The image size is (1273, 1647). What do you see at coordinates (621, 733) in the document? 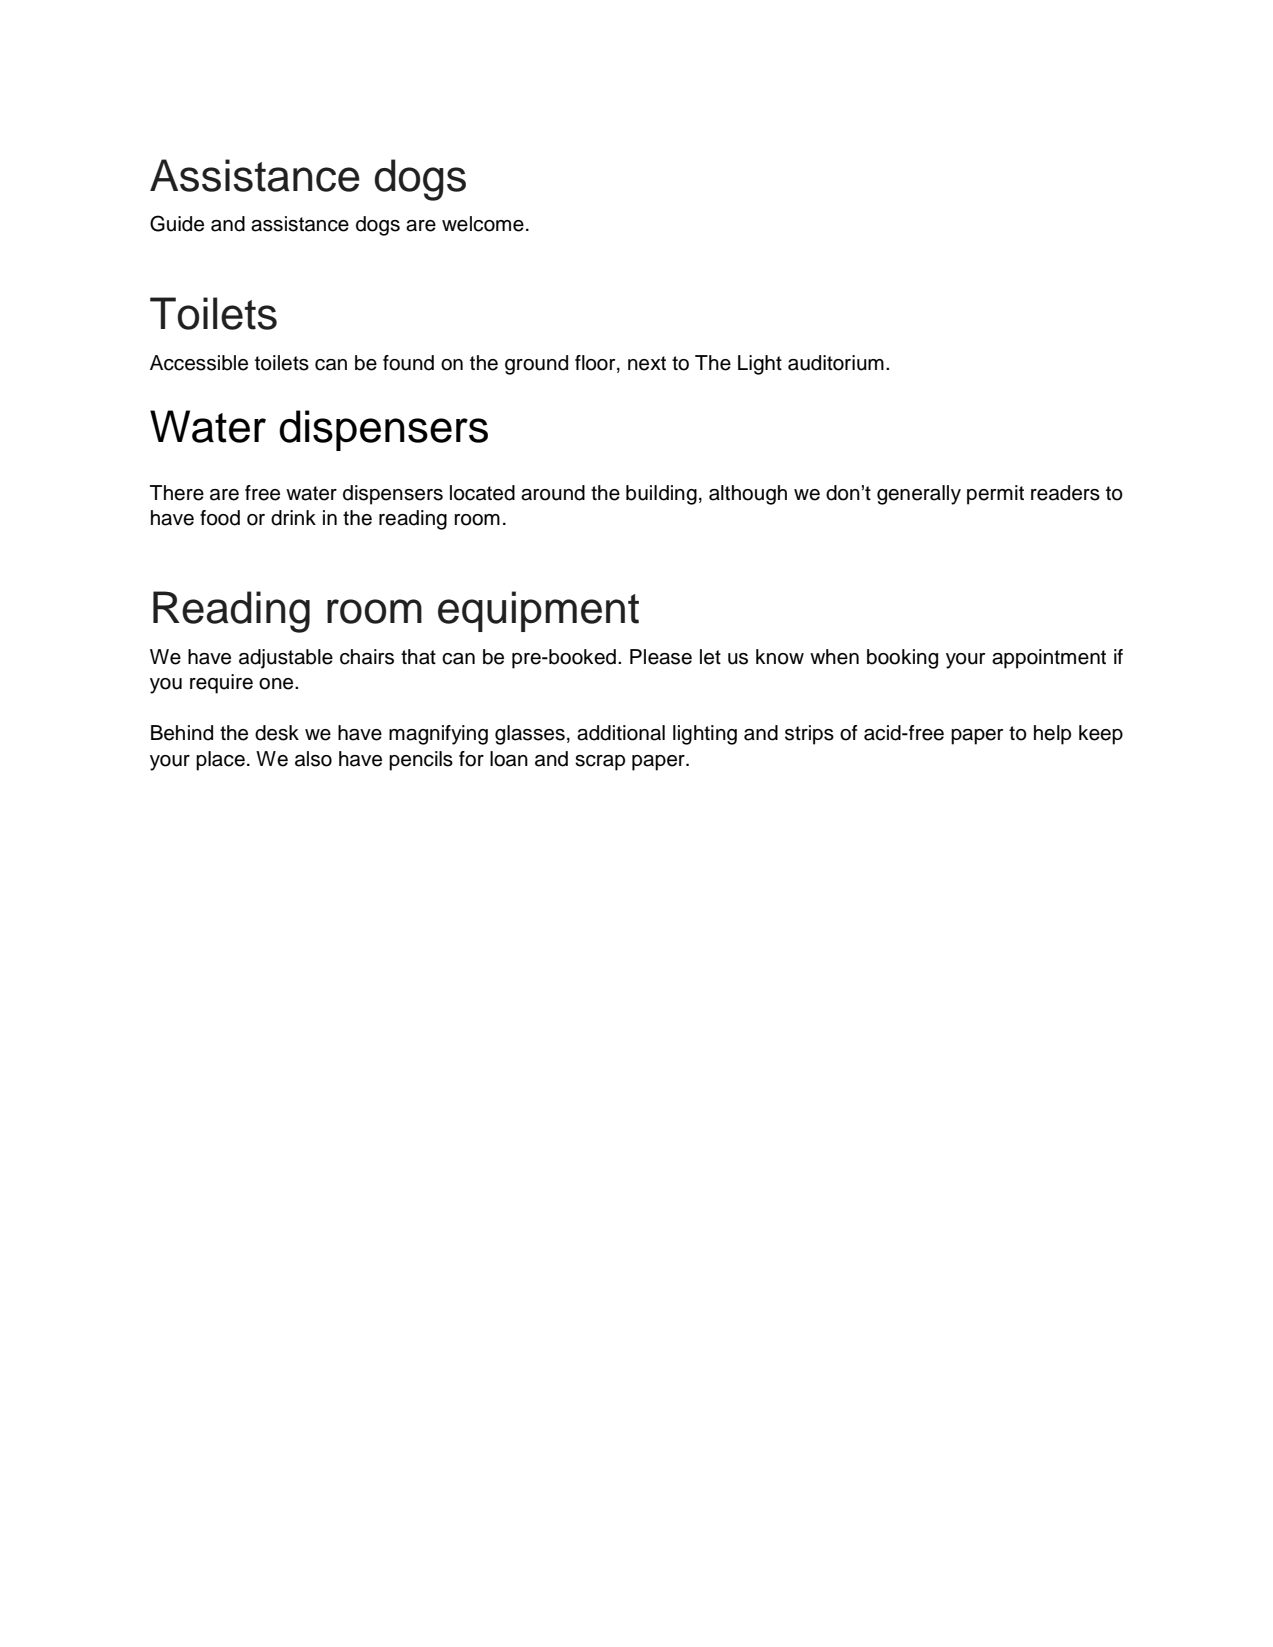
I see `additional` at bounding box center [621, 733].
